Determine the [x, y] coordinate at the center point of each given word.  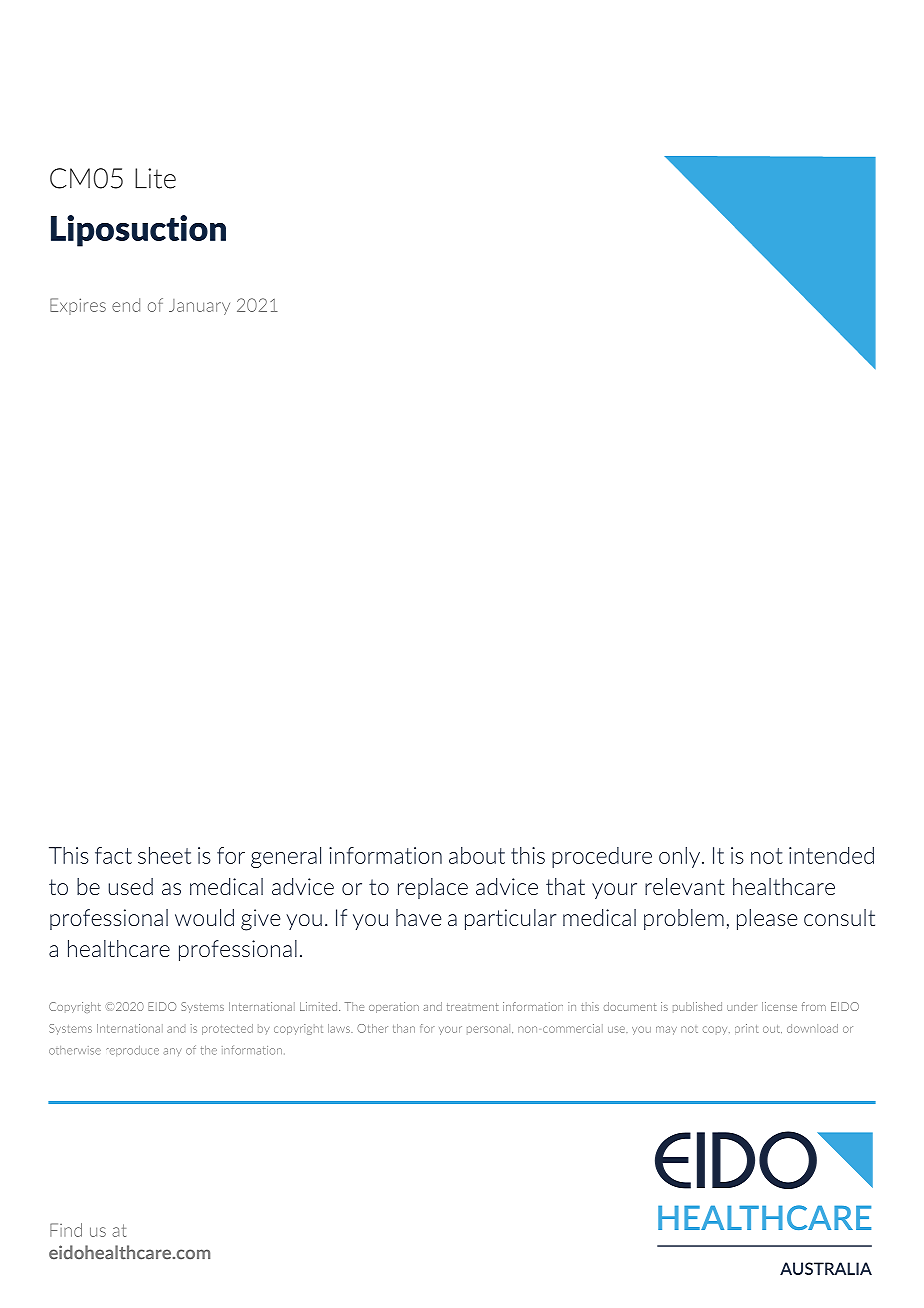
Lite [155, 178]
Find [66, 1230]
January [199, 307]
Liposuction [138, 231]
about [477, 855]
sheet [164, 855]
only [679, 857]
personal [490, 1029]
